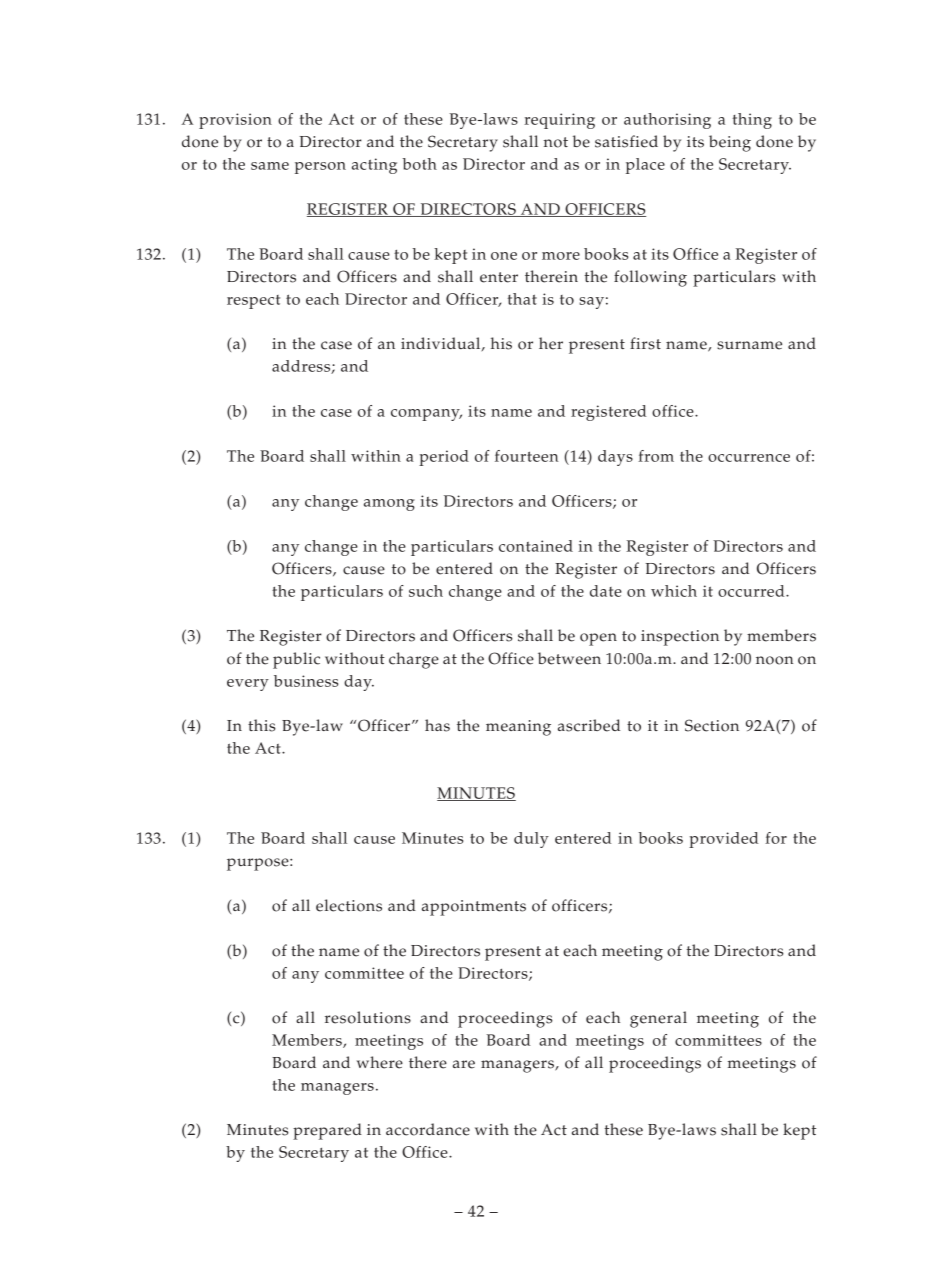 Image resolution: width=952 pixels, height=1271 pixels. What do you see at coordinates (428, 1129) in the document?
I see `accordance` at bounding box center [428, 1129].
